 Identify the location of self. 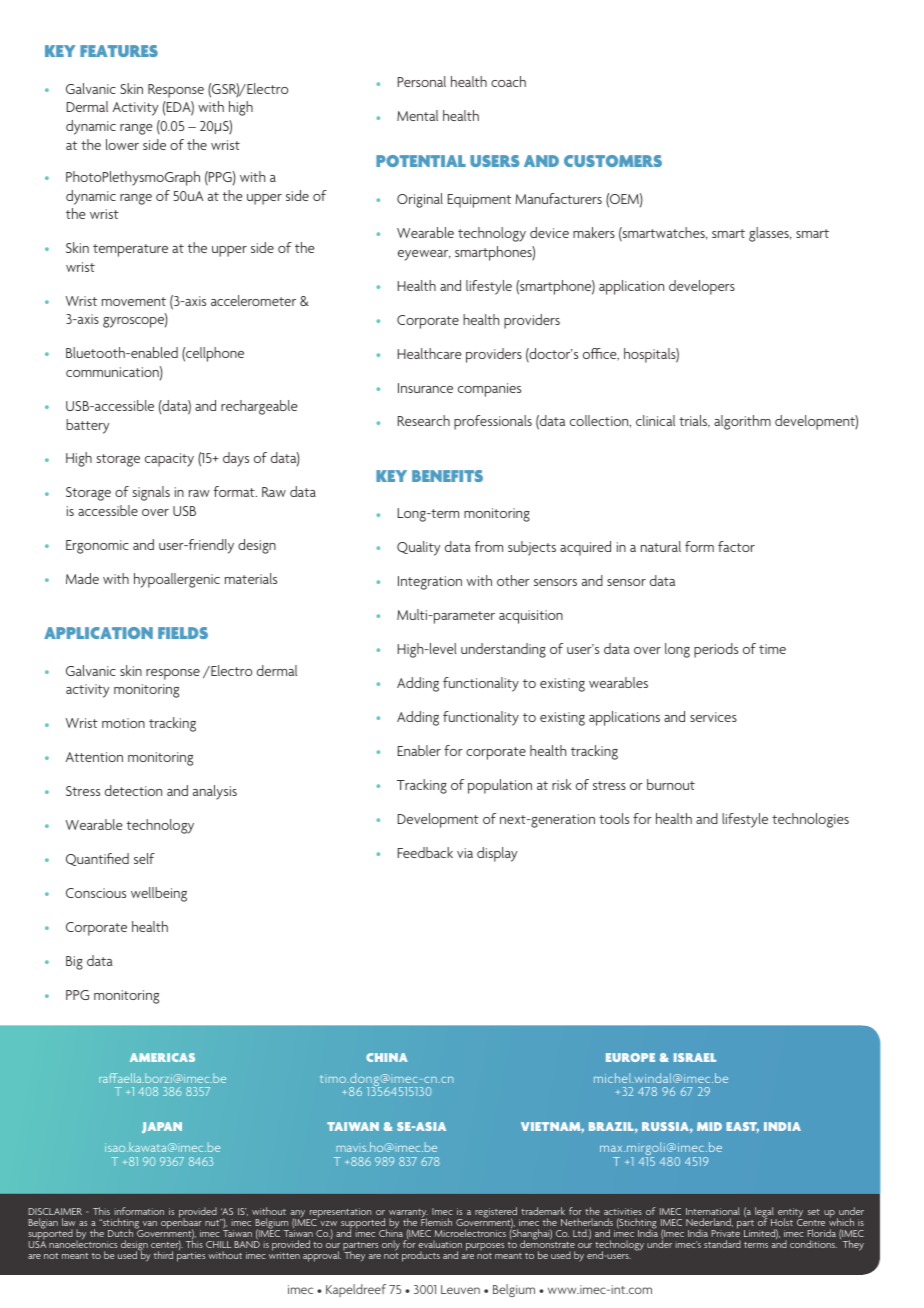
(144, 858).
